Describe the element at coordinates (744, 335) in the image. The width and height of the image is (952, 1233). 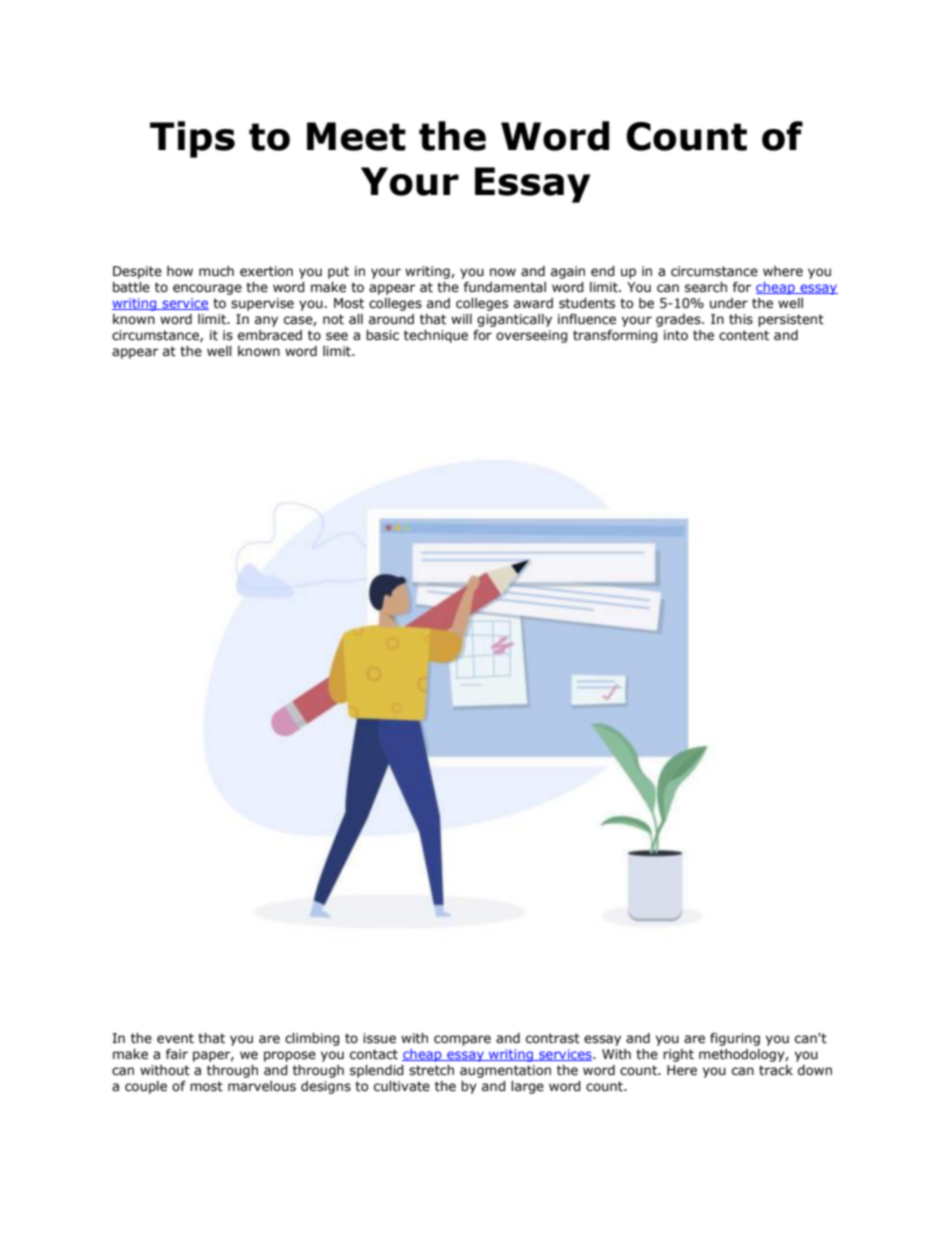
I see `content` at that location.
